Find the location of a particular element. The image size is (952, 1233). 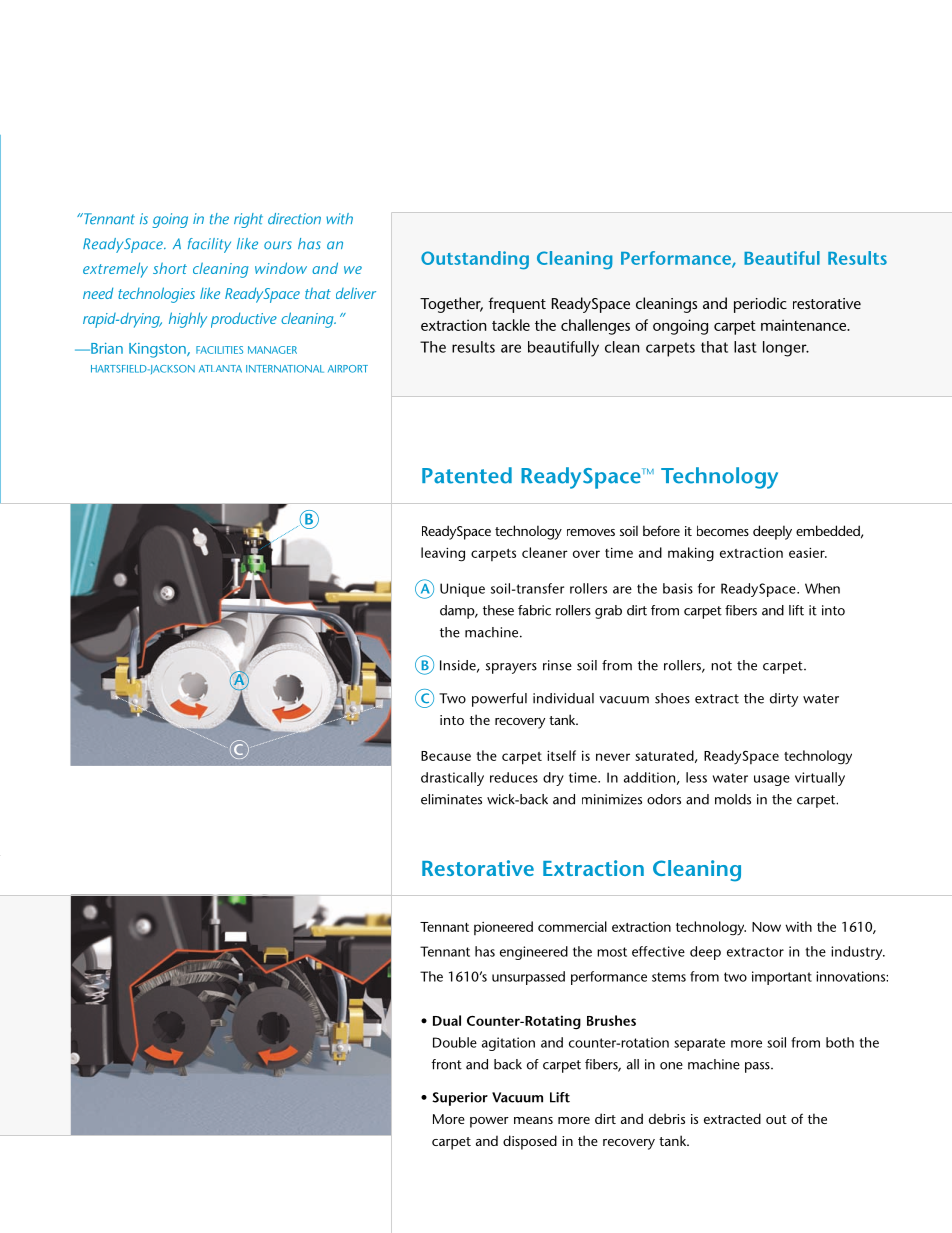

facility is located at coordinates (209, 245).
